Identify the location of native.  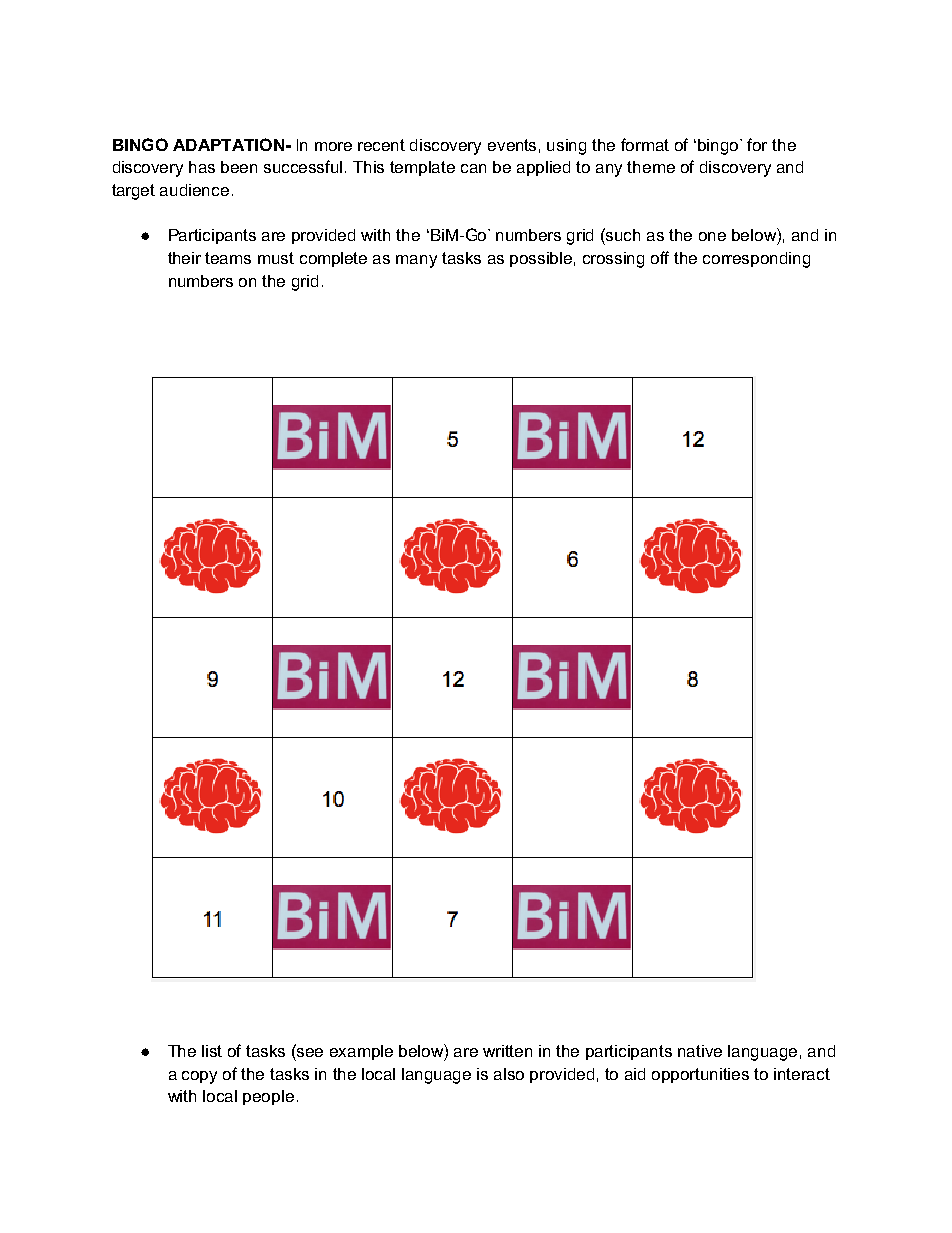
(700, 1051).
